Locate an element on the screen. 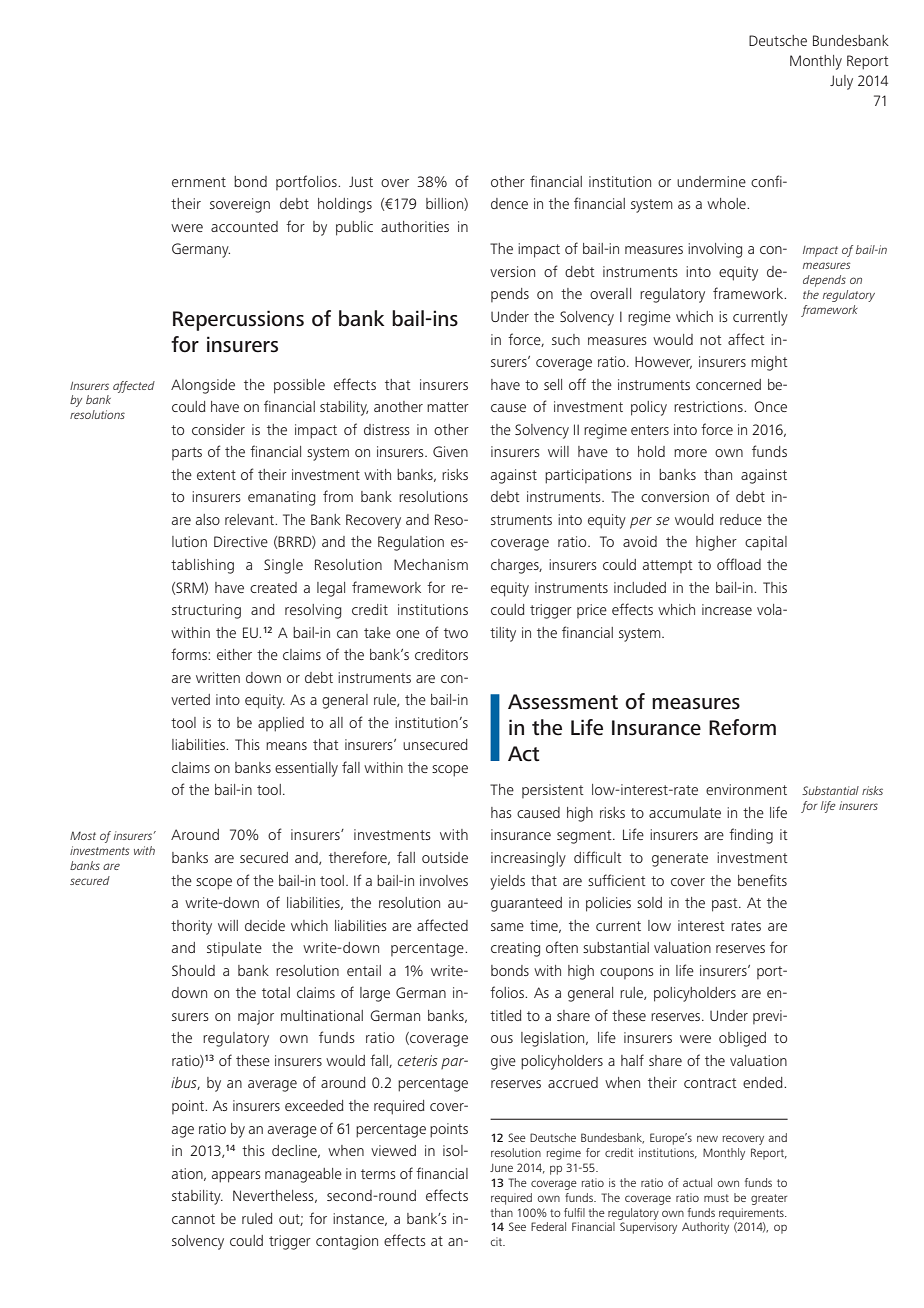 The height and width of the screenshot is (1308, 924). cit is located at coordinates (498, 1241).
